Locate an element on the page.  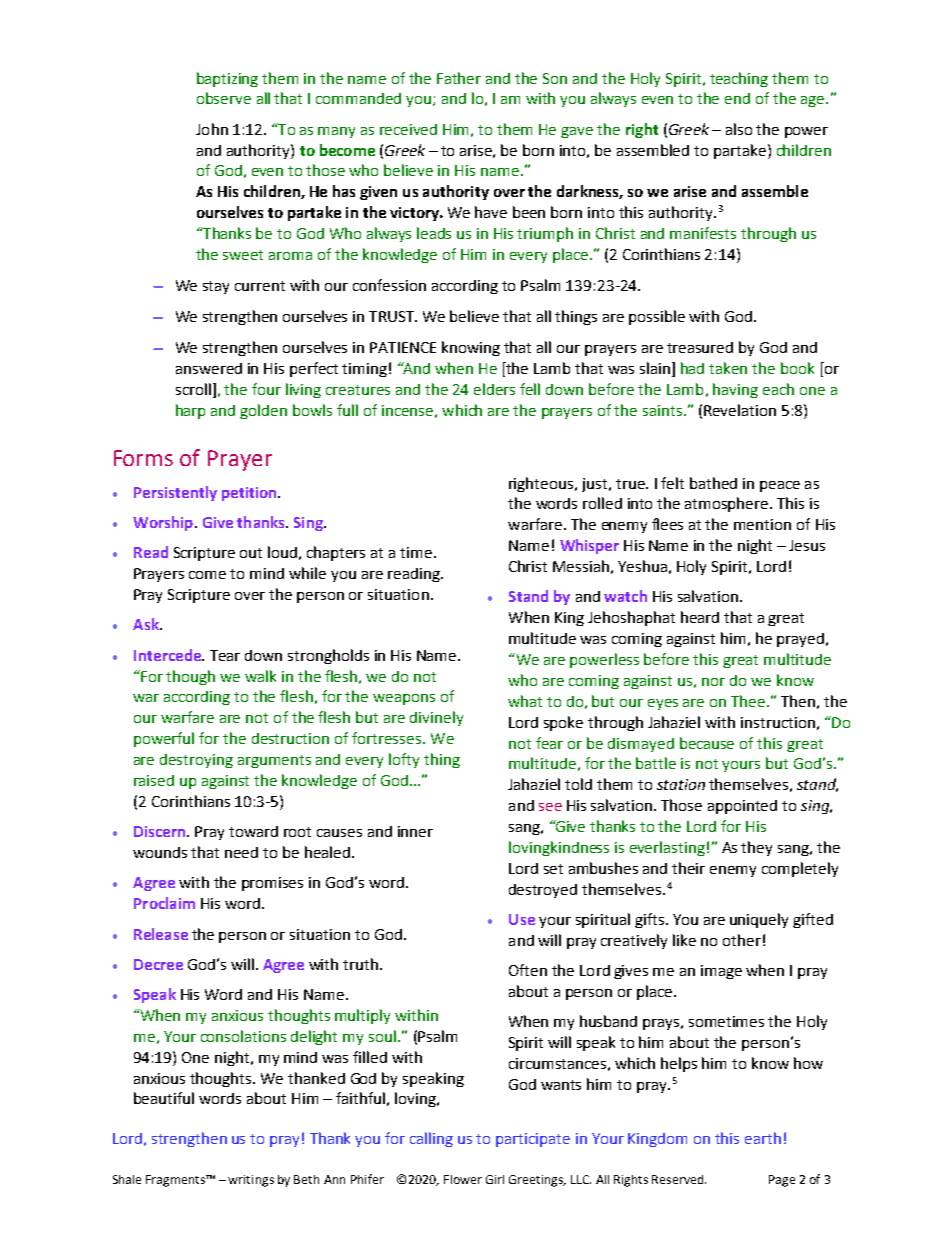
Father is located at coordinates (459, 78).
